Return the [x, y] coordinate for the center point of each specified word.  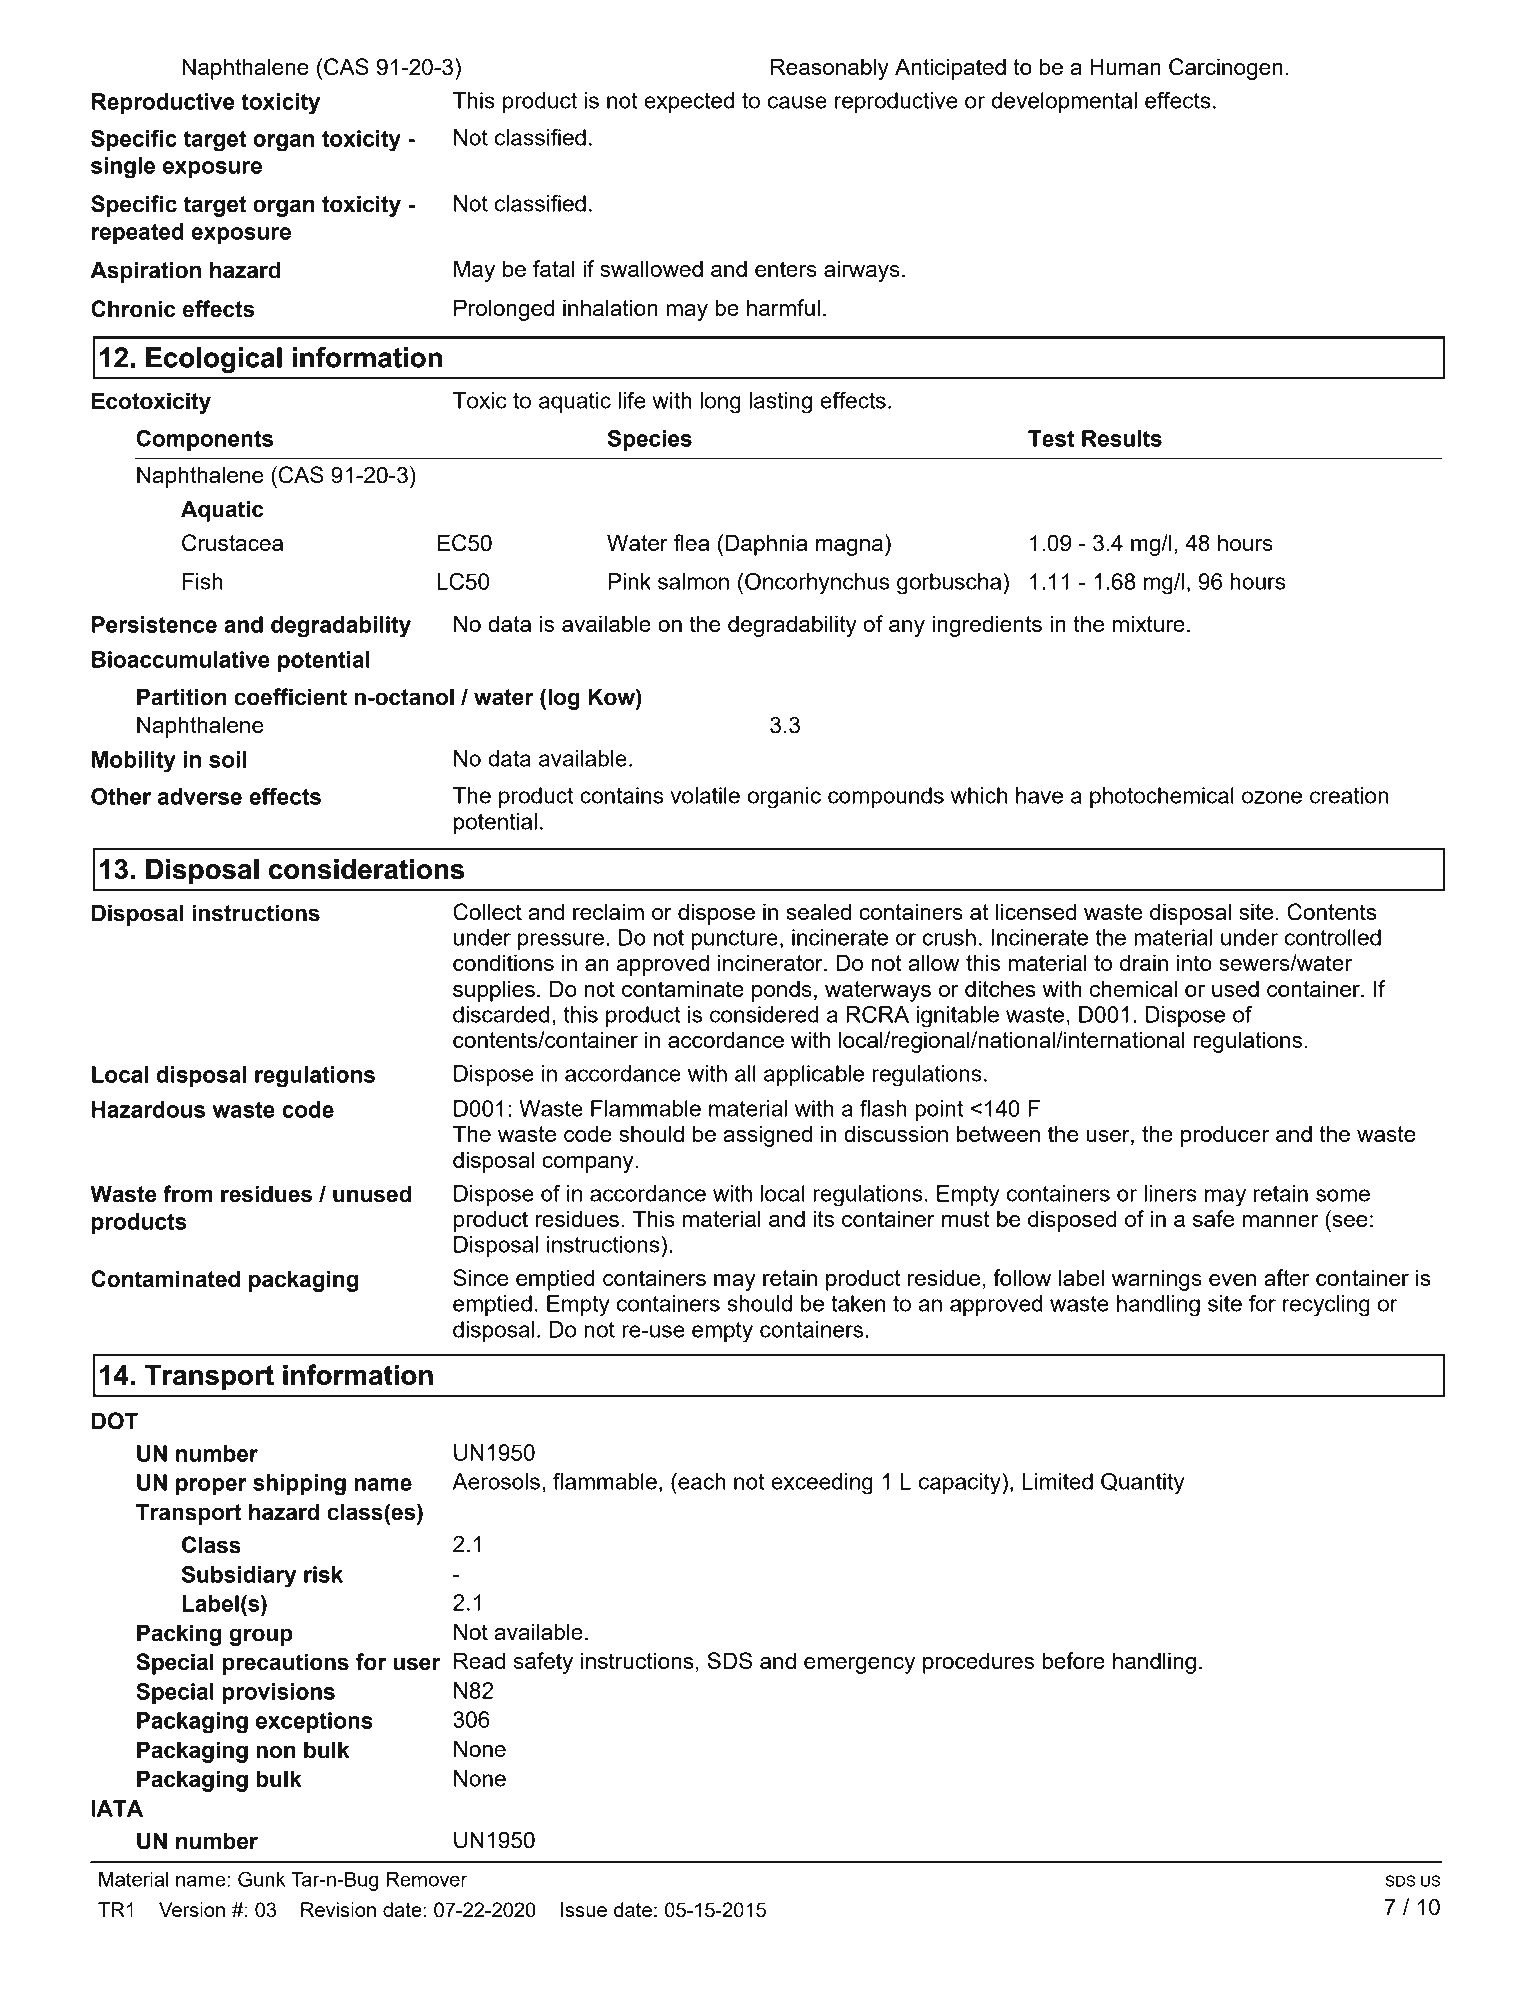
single [123, 168]
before [1073, 1660]
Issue [584, 1909]
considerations [366, 869]
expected [689, 102]
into [1194, 962]
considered [764, 1014]
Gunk [262, 1879]
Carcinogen [1226, 69]
